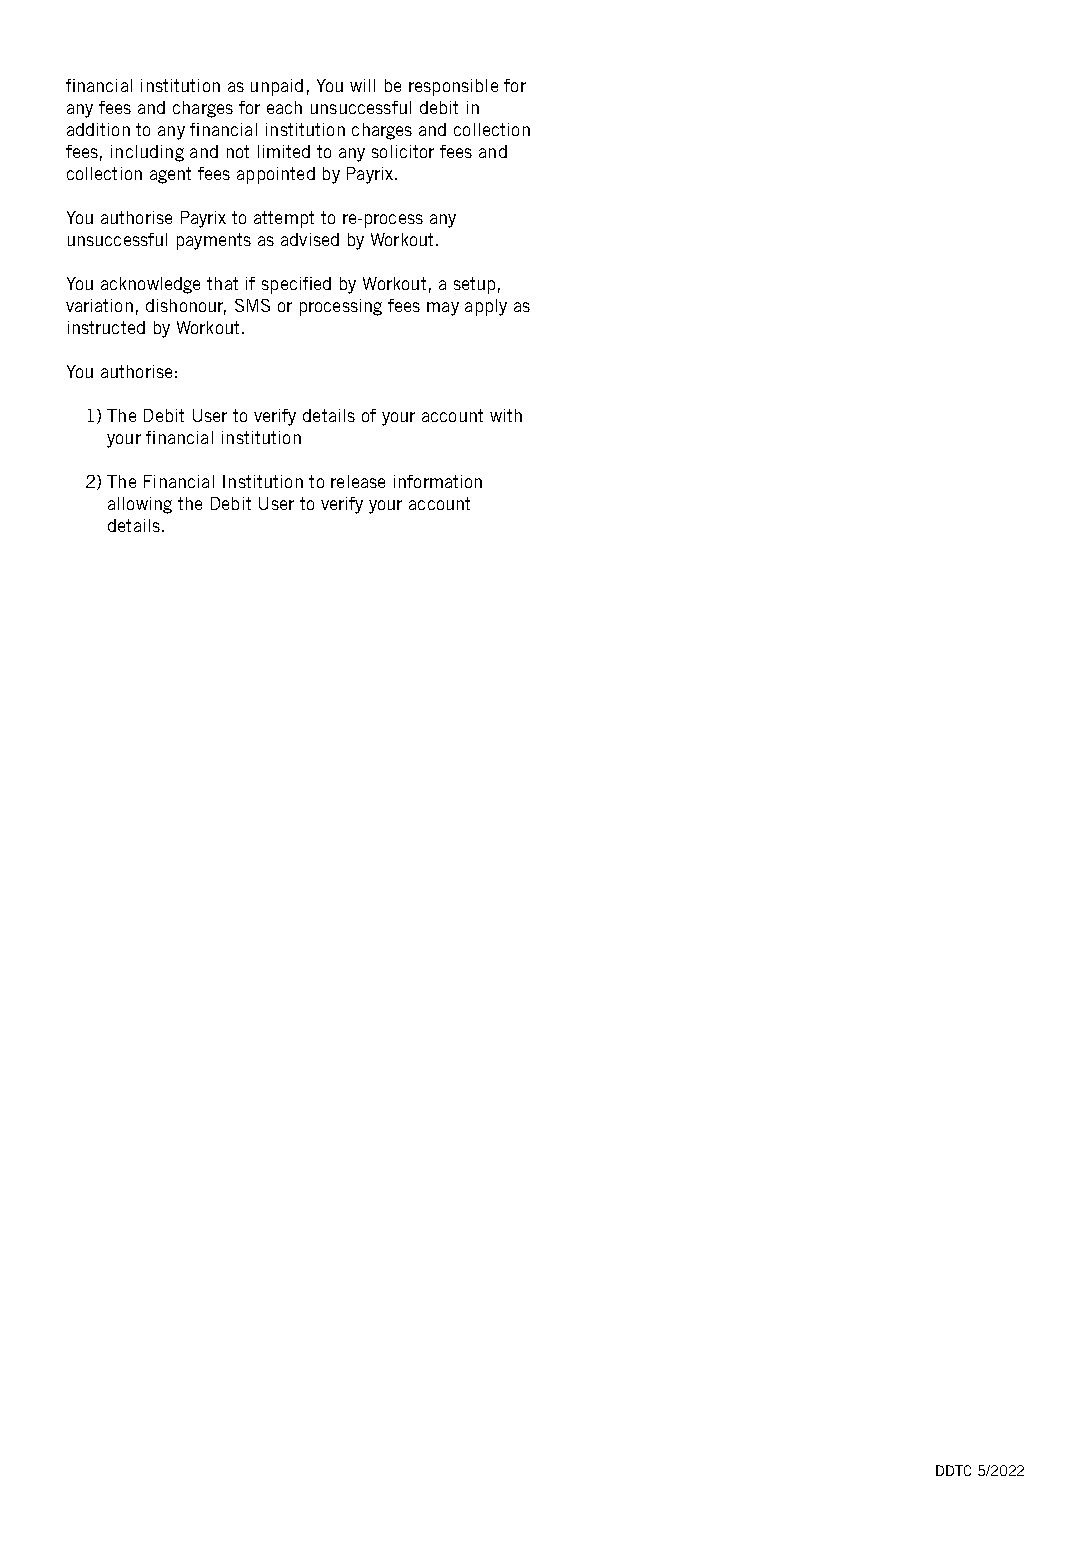 The image size is (1092, 1544). I want to click on payments, so click(214, 241).
